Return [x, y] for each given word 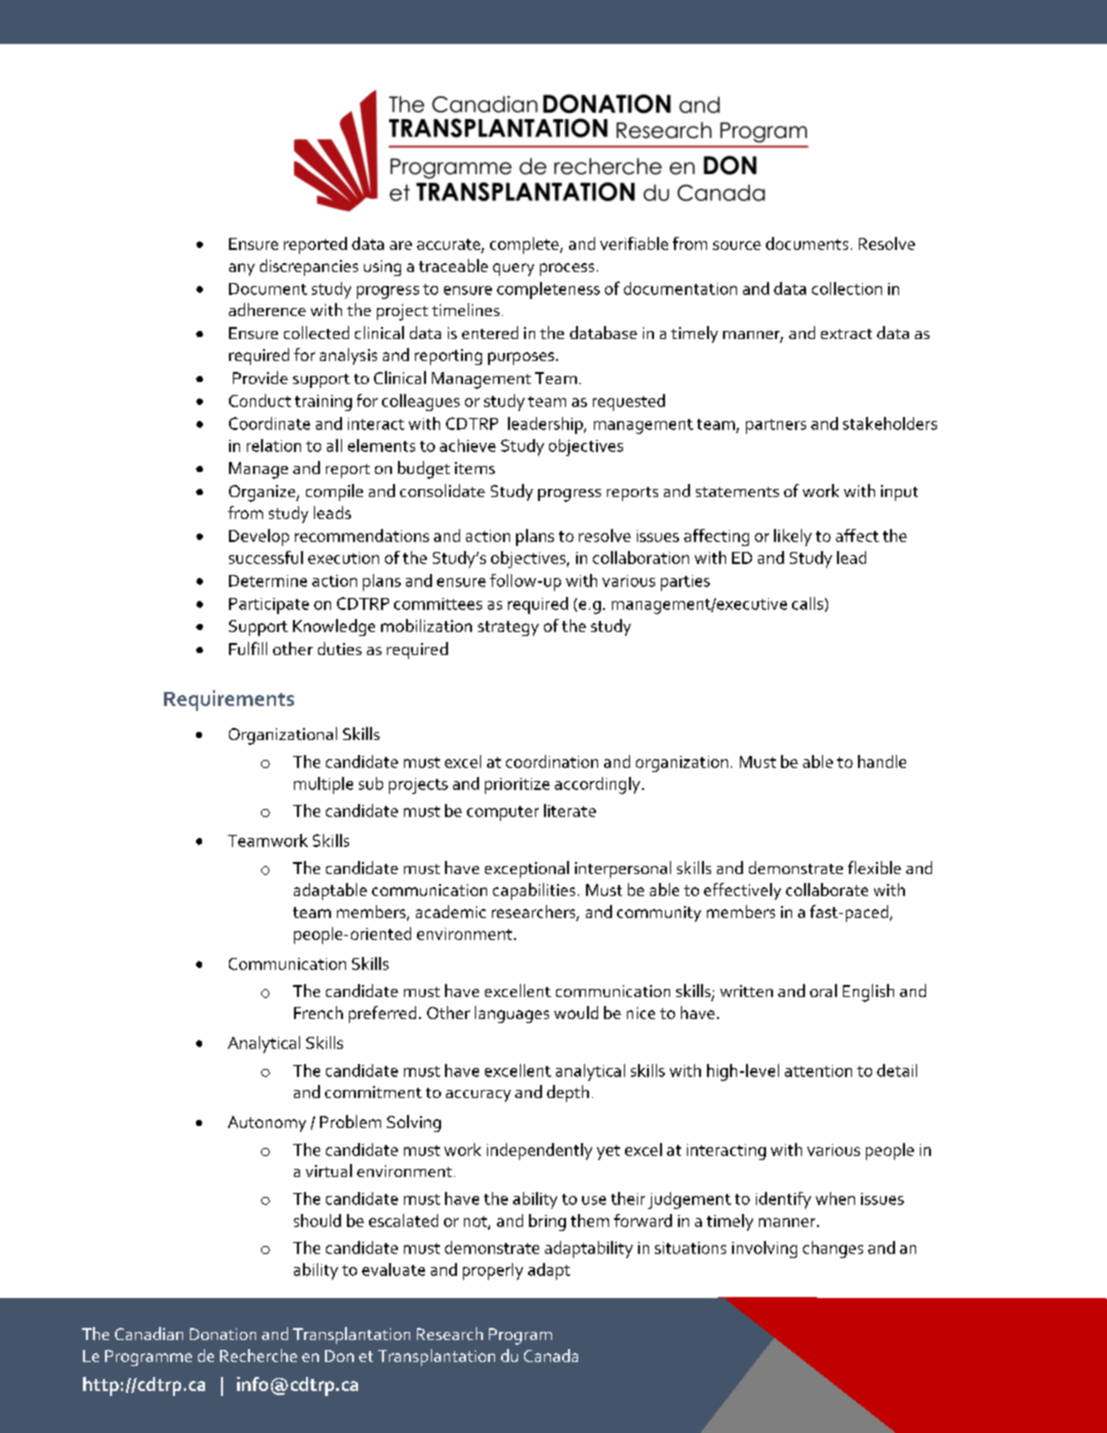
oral [823, 990]
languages [512, 1014]
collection [847, 288]
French [318, 1012]
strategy [508, 628]
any [242, 269]
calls [807, 603]
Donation [223, 1334]
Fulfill [248, 648]
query [513, 269]
